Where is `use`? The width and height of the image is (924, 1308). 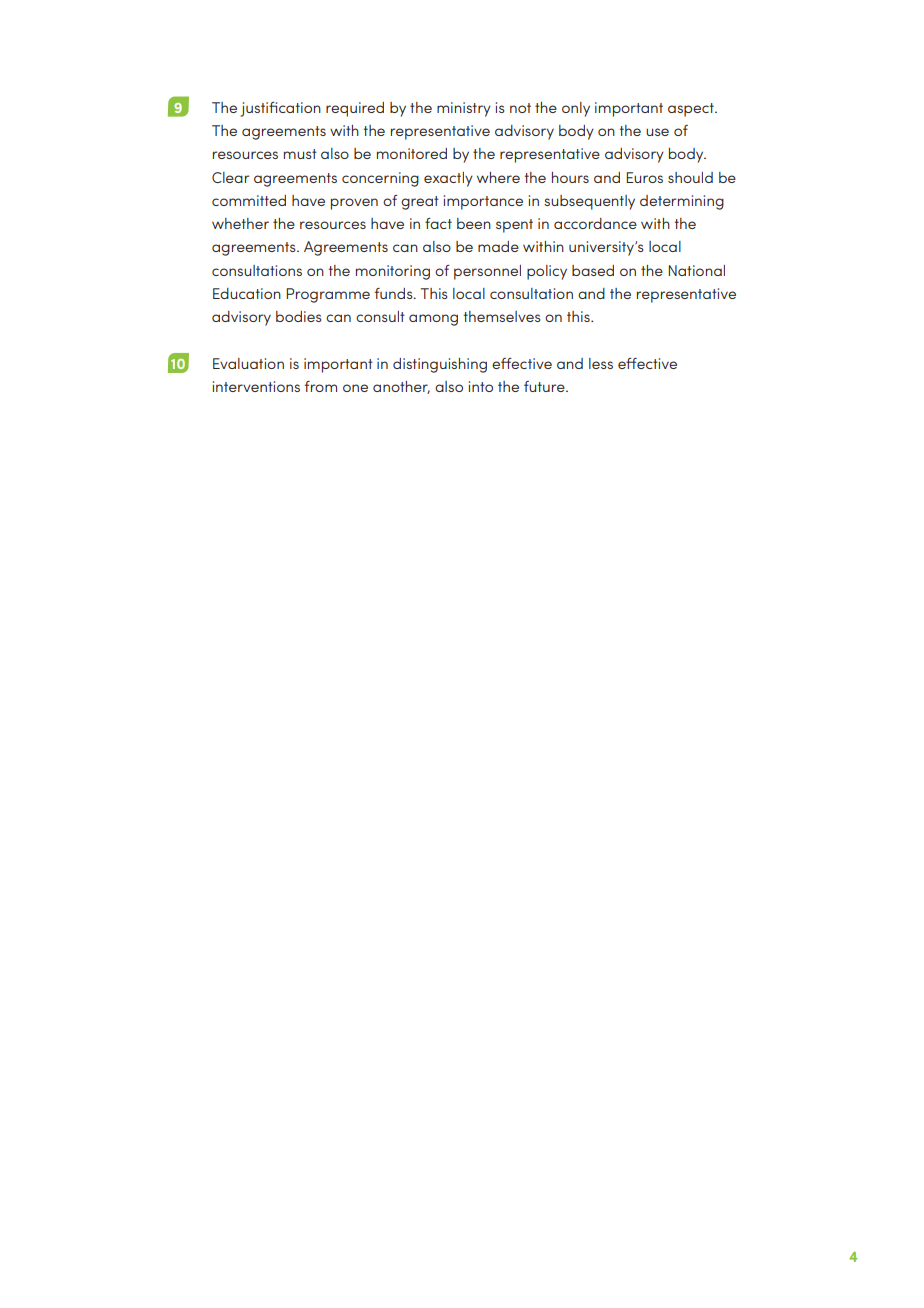 use is located at coordinates (657, 132).
